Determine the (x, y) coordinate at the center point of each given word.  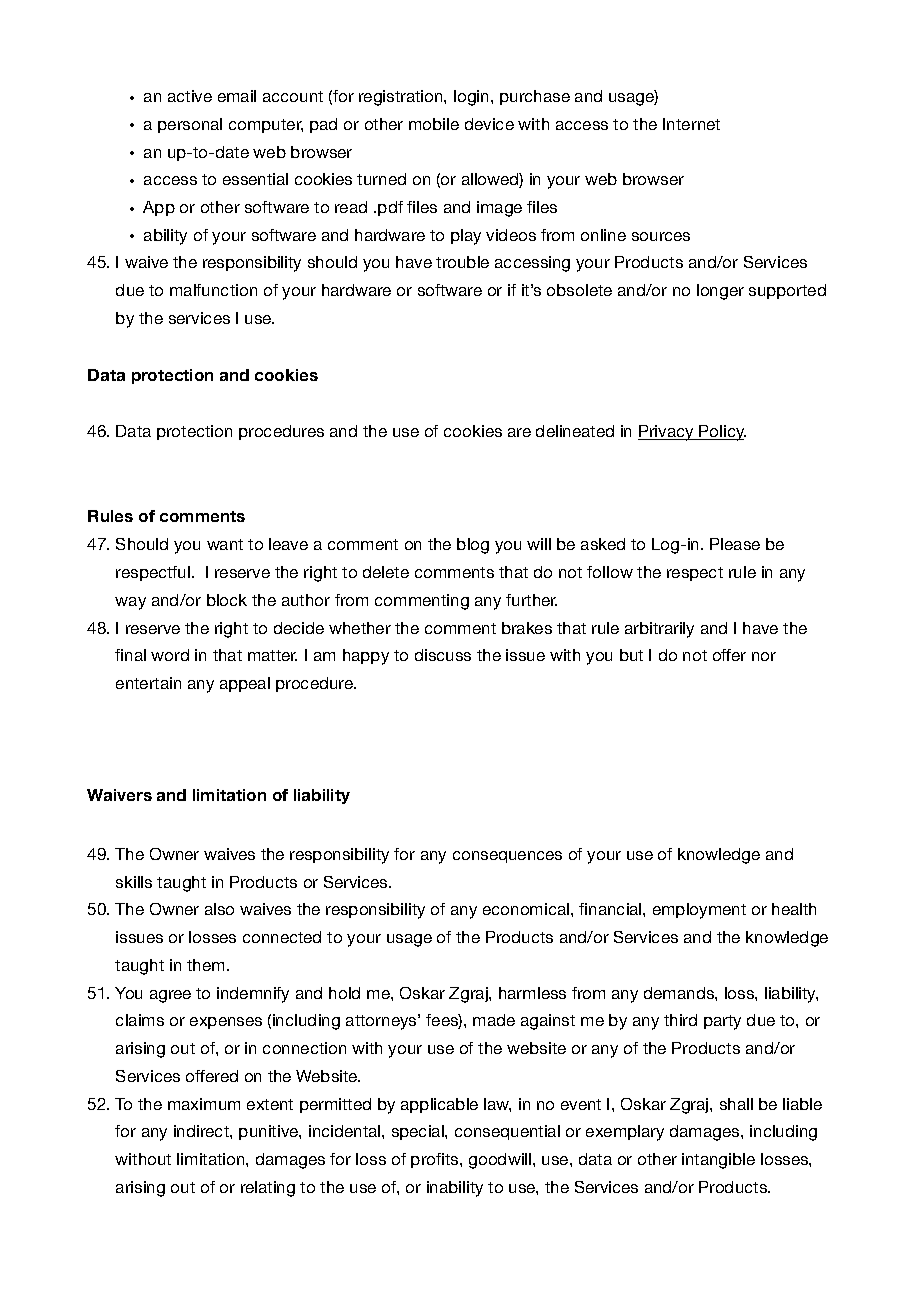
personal (190, 125)
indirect (202, 1131)
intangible (718, 1161)
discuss (443, 655)
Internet (691, 124)
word (170, 655)
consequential (507, 1132)
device (489, 124)
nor (764, 656)
